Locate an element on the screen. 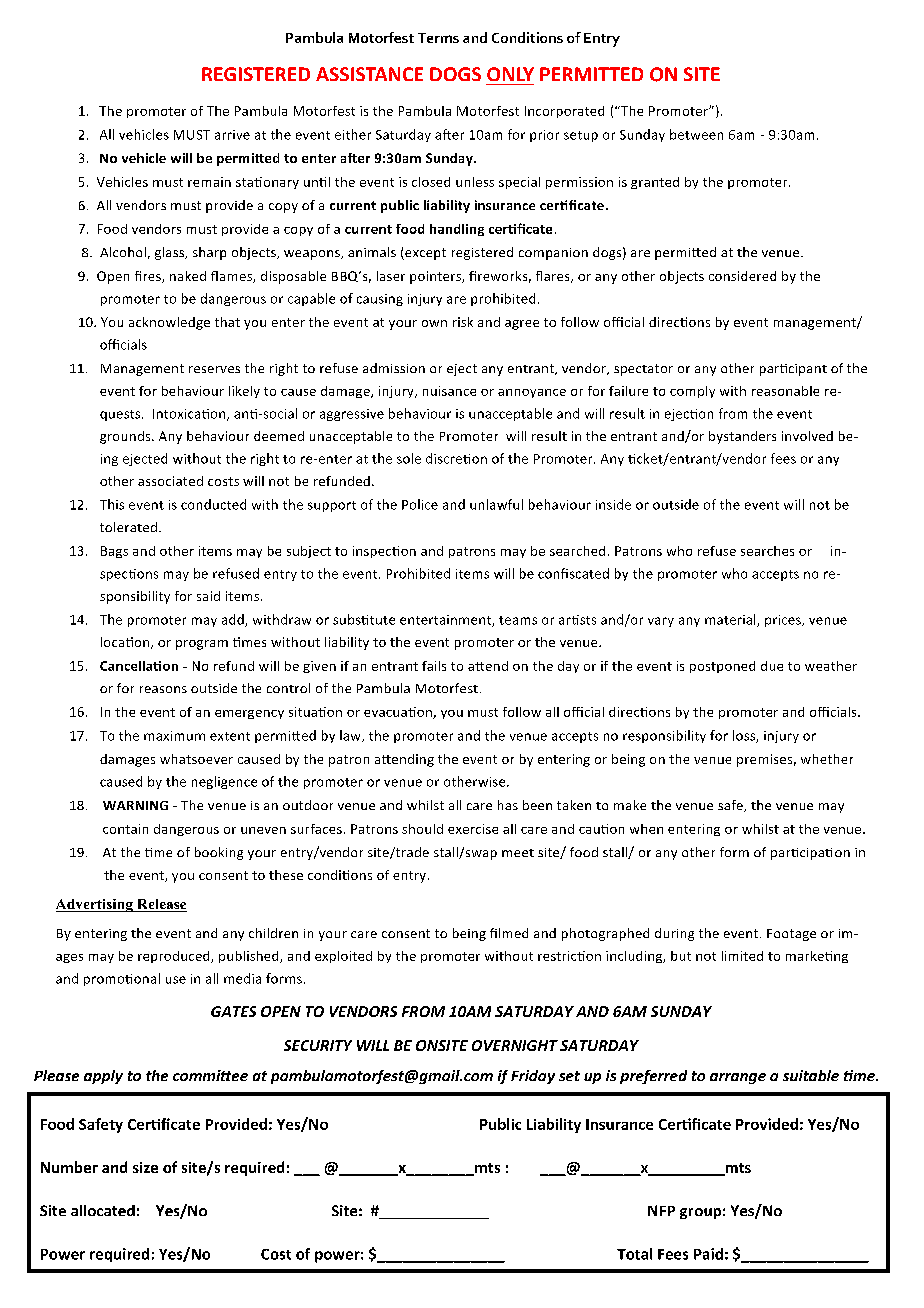  allocated is located at coordinates (103, 1210).
